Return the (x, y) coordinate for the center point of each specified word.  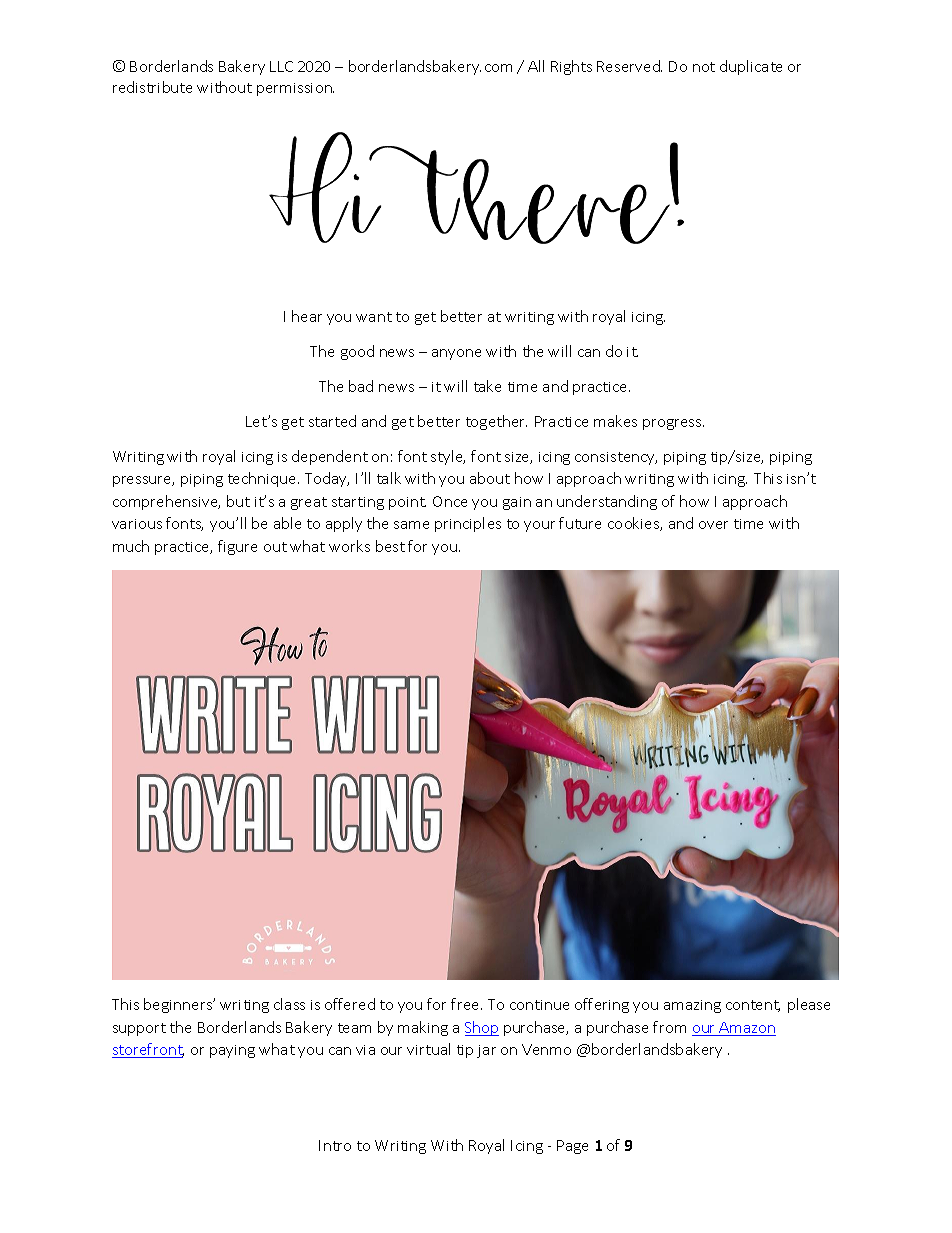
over (713, 525)
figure (237, 547)
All (536, 66)
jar (486, 1051)
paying (232, 1051)
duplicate (751, 67)
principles (468, 524)
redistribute (152, 87)
